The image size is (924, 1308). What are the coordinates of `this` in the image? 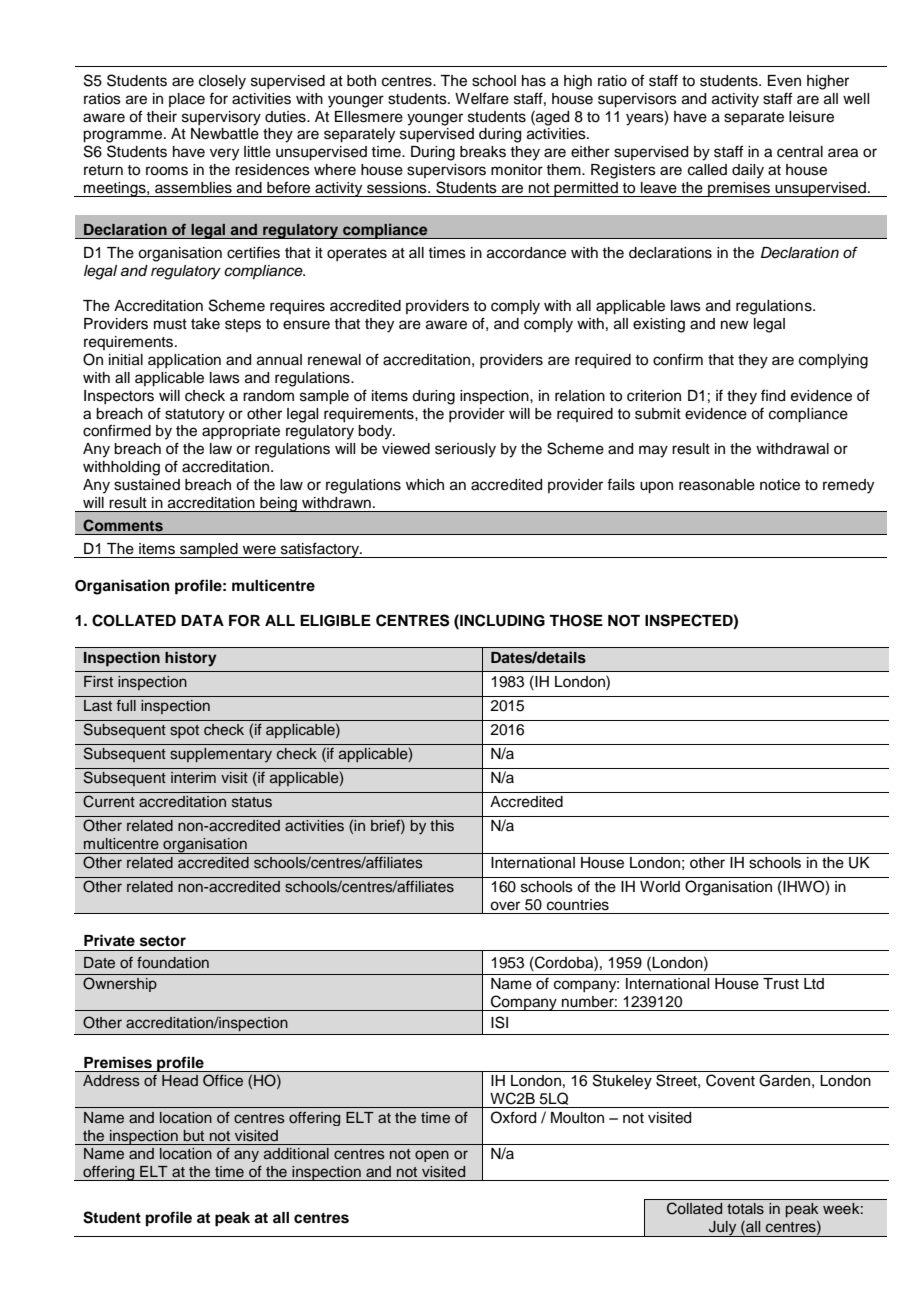 It's located at (442, 826).
